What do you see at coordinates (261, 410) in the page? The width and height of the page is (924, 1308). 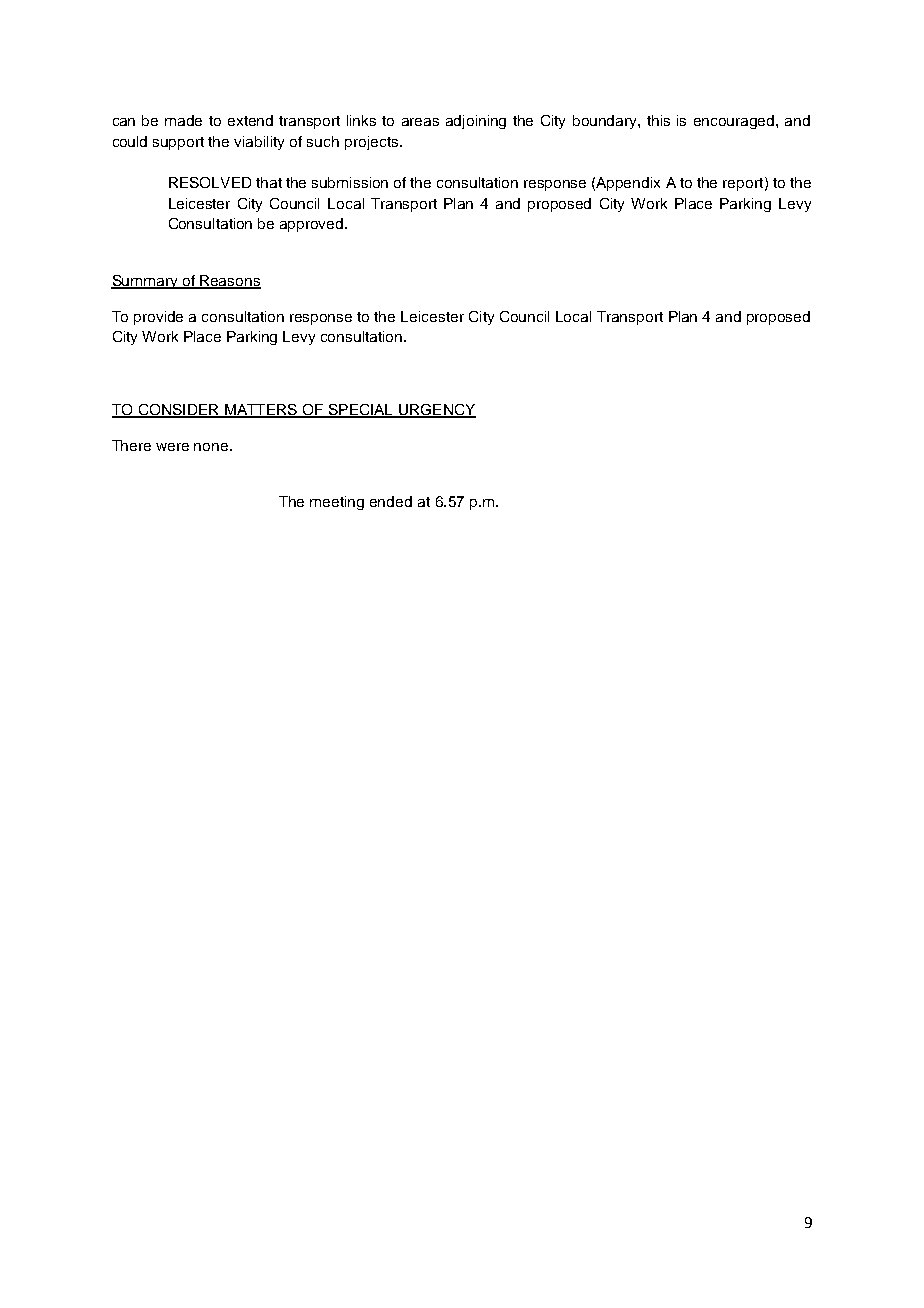 I see `MATTERS` at bounding box center [261, 410].
